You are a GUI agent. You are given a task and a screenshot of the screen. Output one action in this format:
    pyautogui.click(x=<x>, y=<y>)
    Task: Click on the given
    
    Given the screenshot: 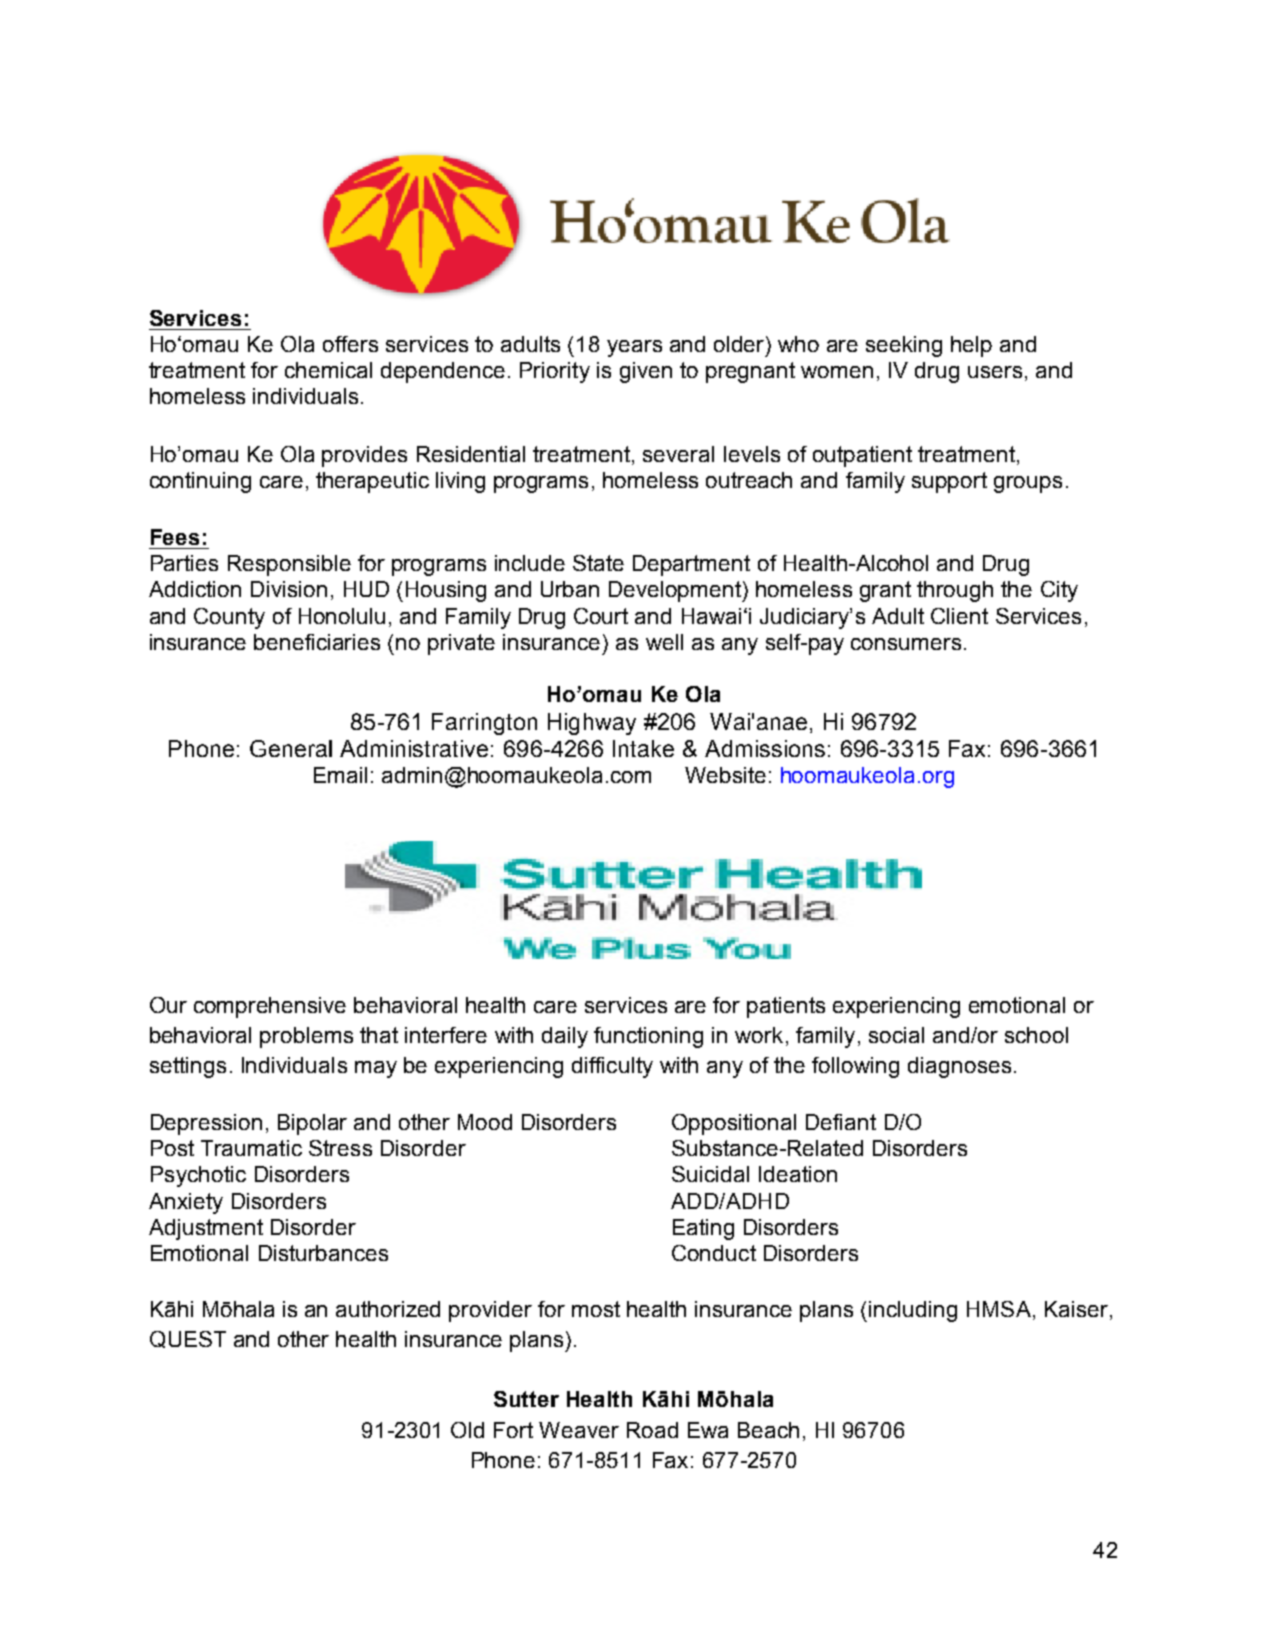 What is the action you would take?
    pyautogui.click(x=646, y=372)
